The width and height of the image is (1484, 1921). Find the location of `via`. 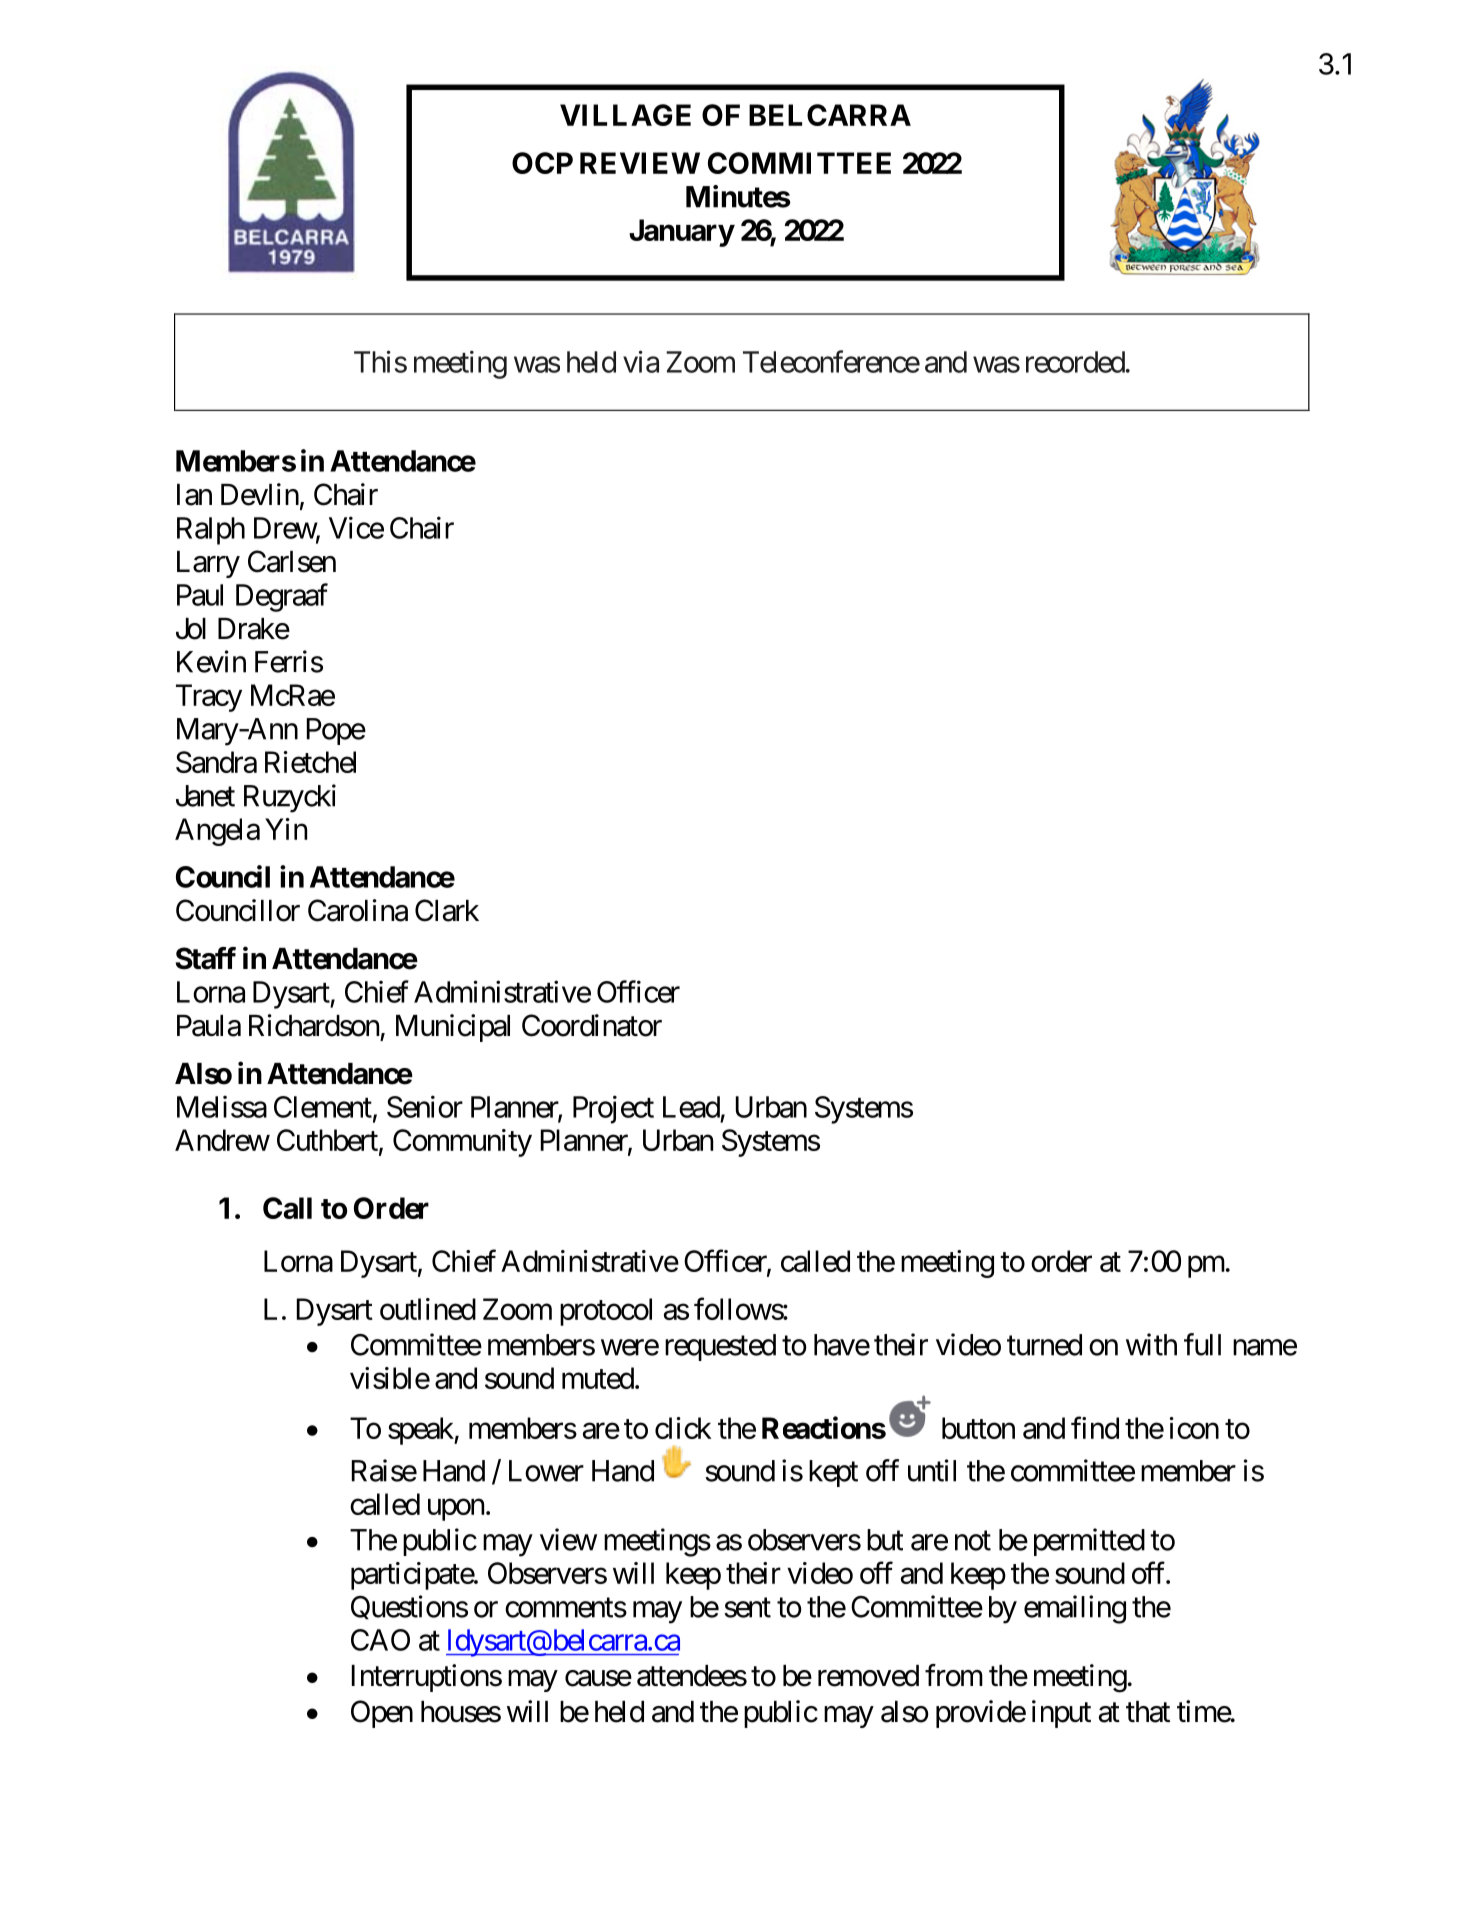

via is located at coordinates (641, 361).
